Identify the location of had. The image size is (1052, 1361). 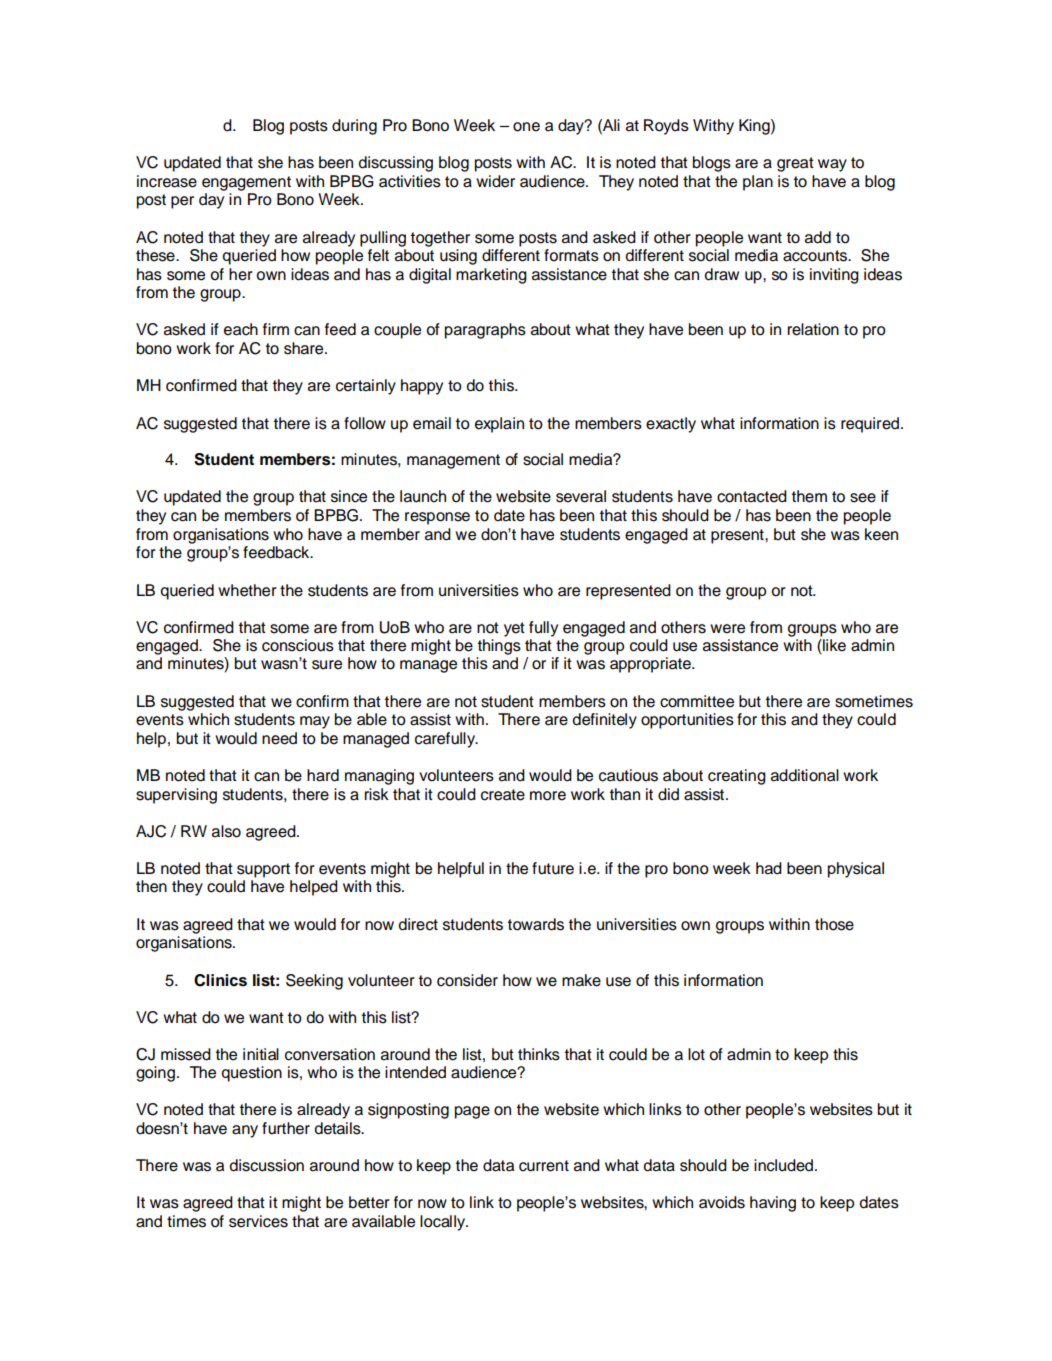
(769, 868).
